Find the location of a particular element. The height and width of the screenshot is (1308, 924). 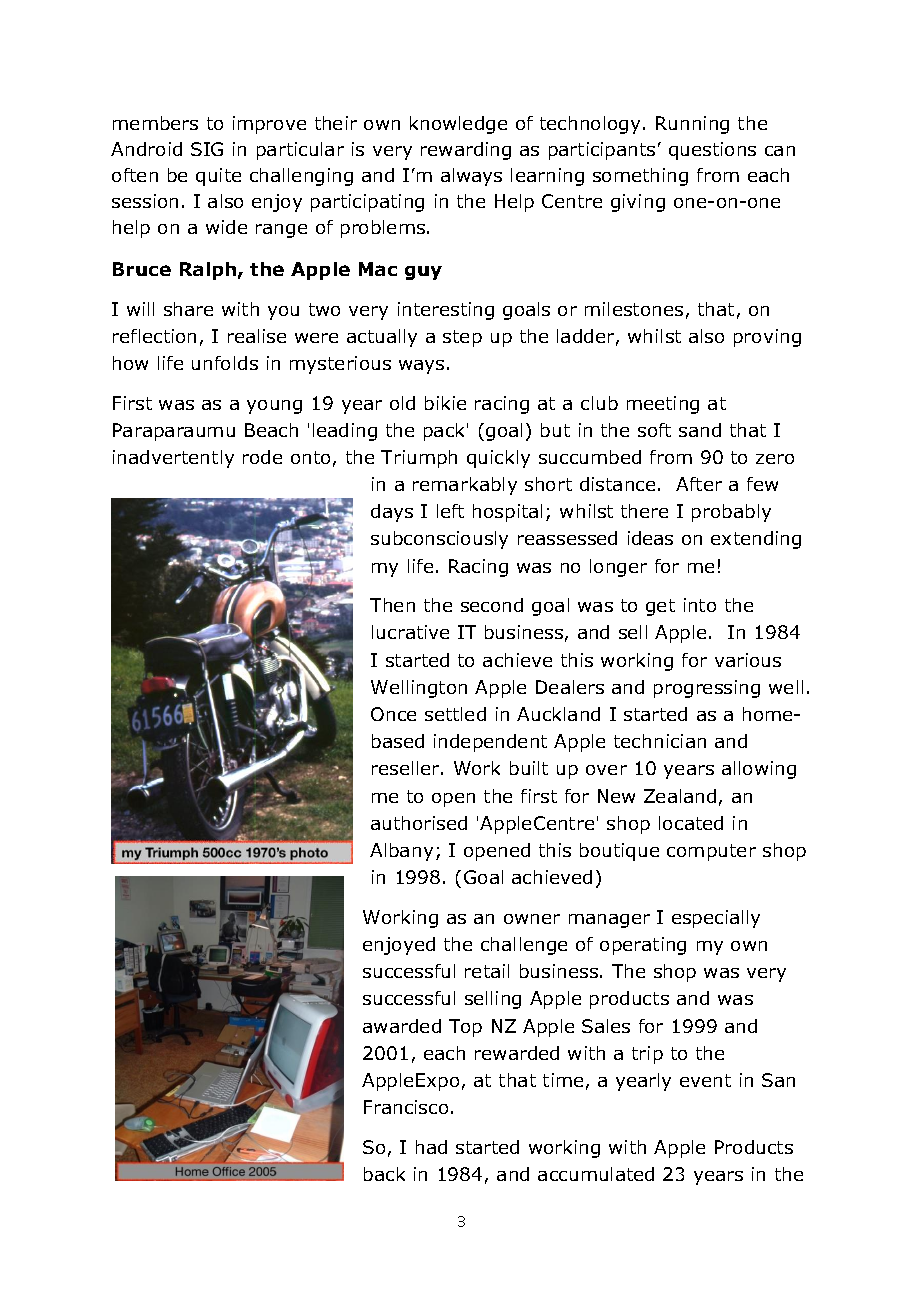

Albany is located at coordinates (401, 852).
